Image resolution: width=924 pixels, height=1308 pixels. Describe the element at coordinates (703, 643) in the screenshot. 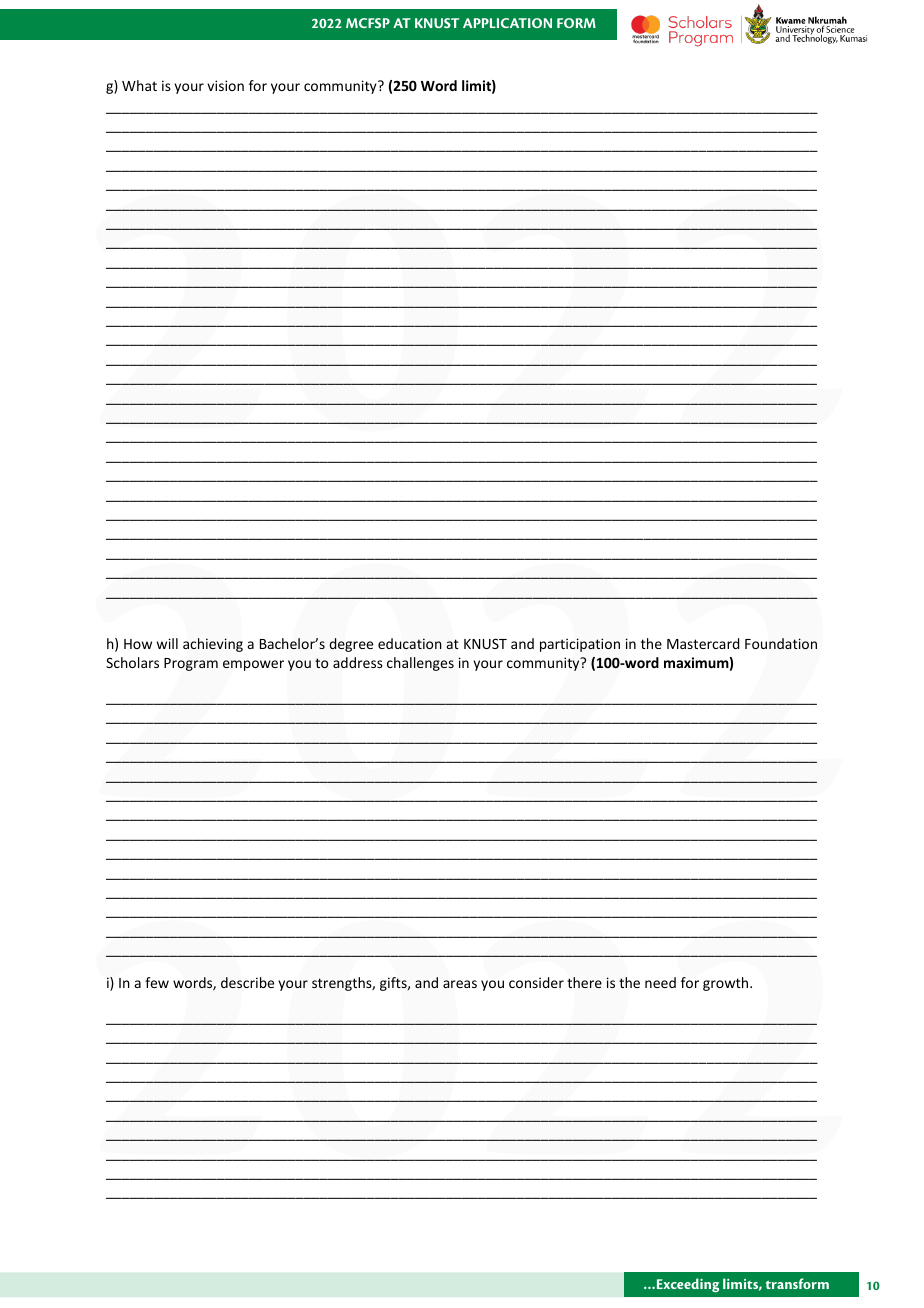

I see `Mastercard` at that location.
